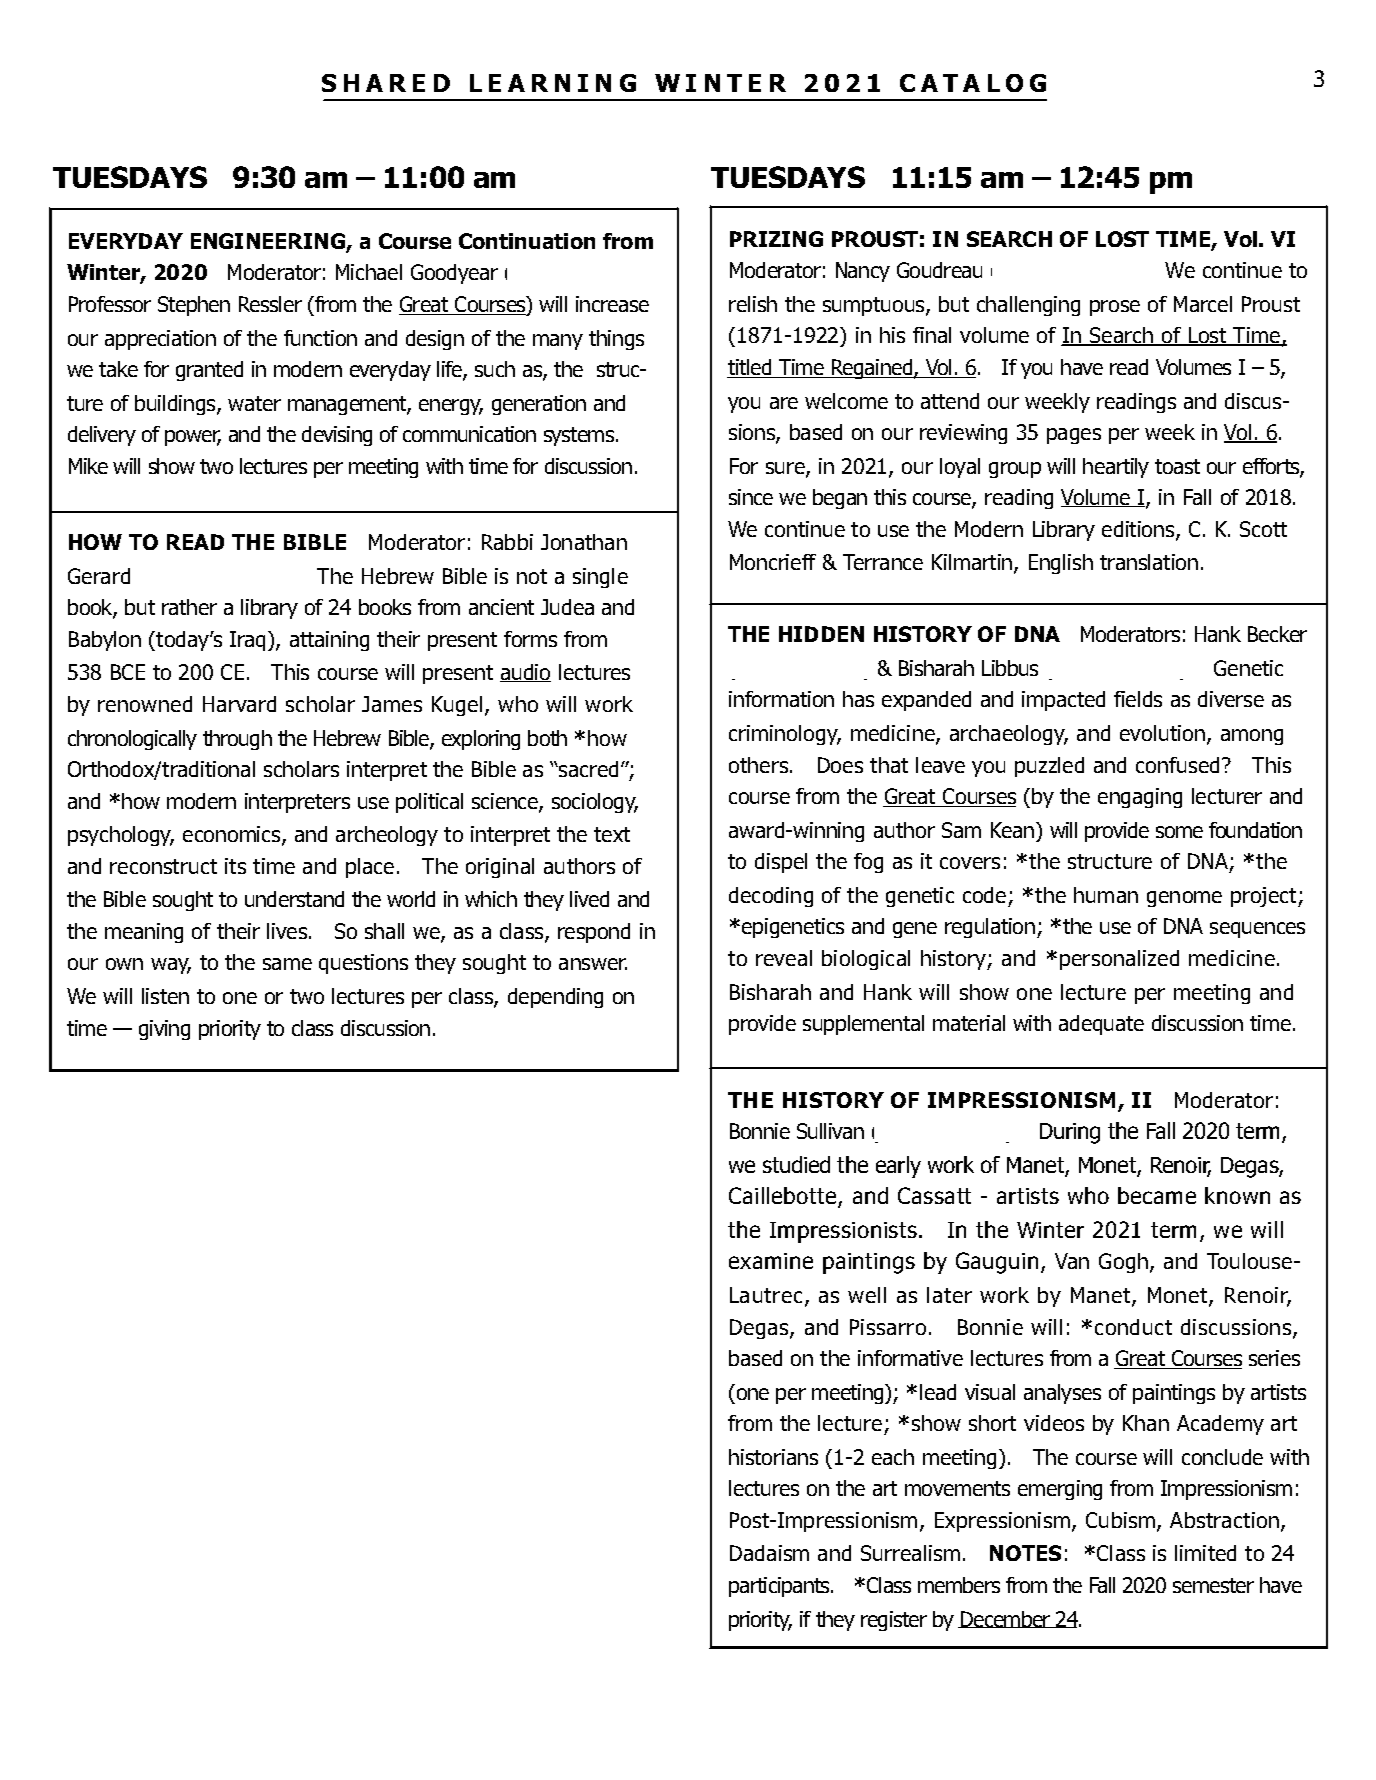 Image resolution: width=1376 pixels, height=1780 pixels. Describe the element at coordinates (600, 578) in the page. I see `single` at that location.
